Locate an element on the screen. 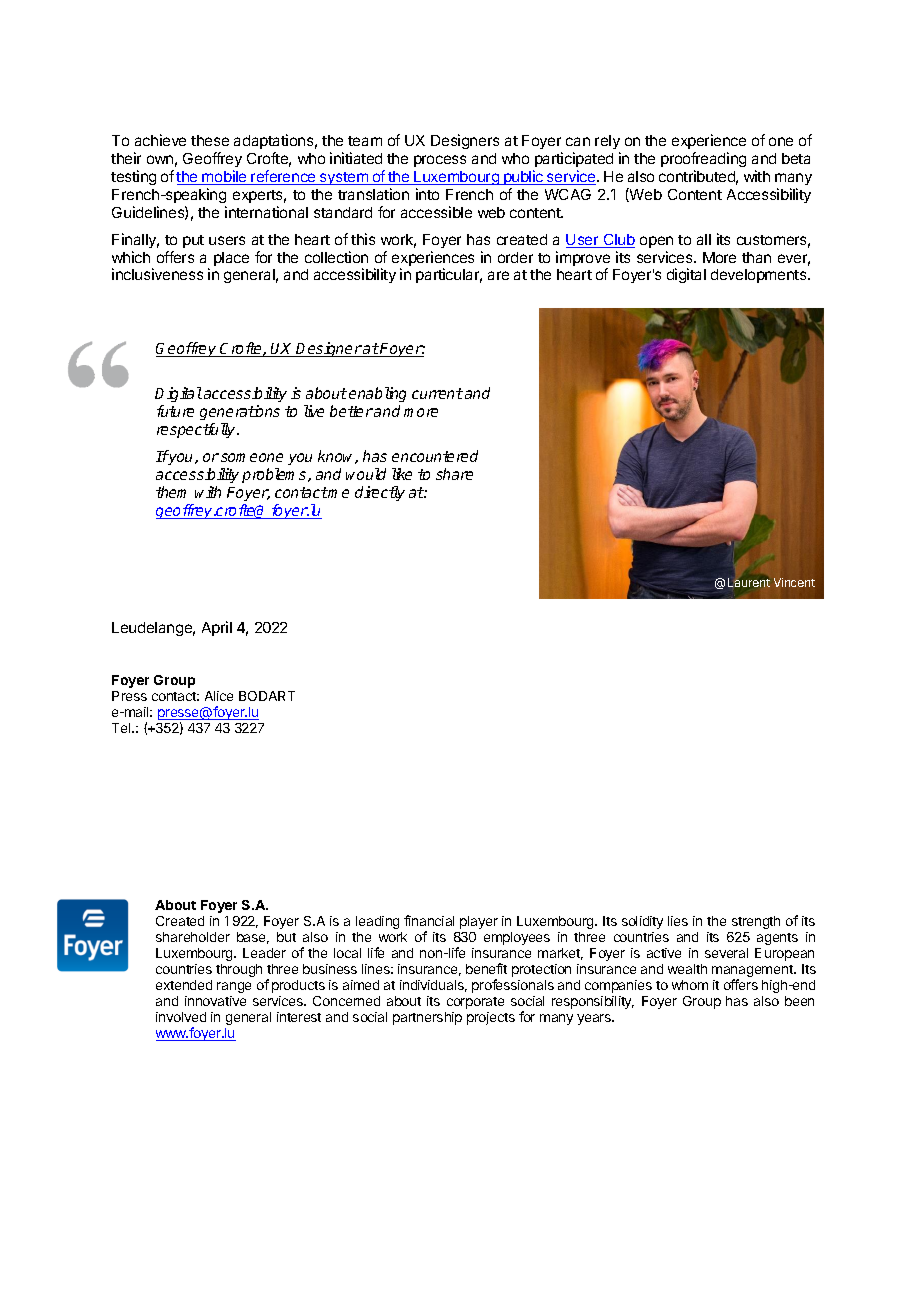  innovative is located at coordinates (215, 1001).
